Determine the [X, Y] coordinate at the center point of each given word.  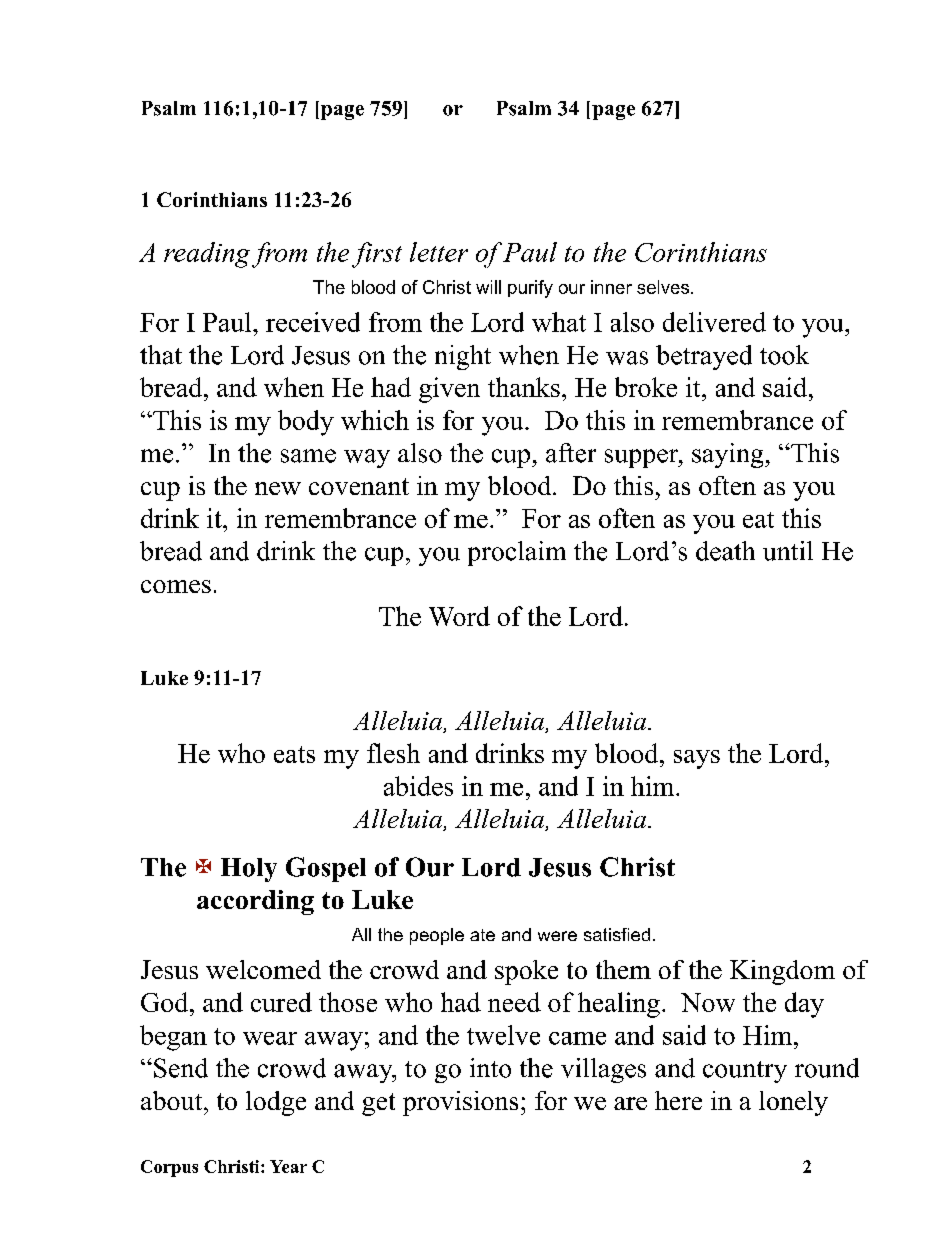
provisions [460, 1103]
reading [207, 255]
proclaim [517, 553]
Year [288, 1166]
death [725, 551]
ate [482, 935]
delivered [714, 322]
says [697, 759]
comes [176, 586]
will [488, 287]
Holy [249, 870]
